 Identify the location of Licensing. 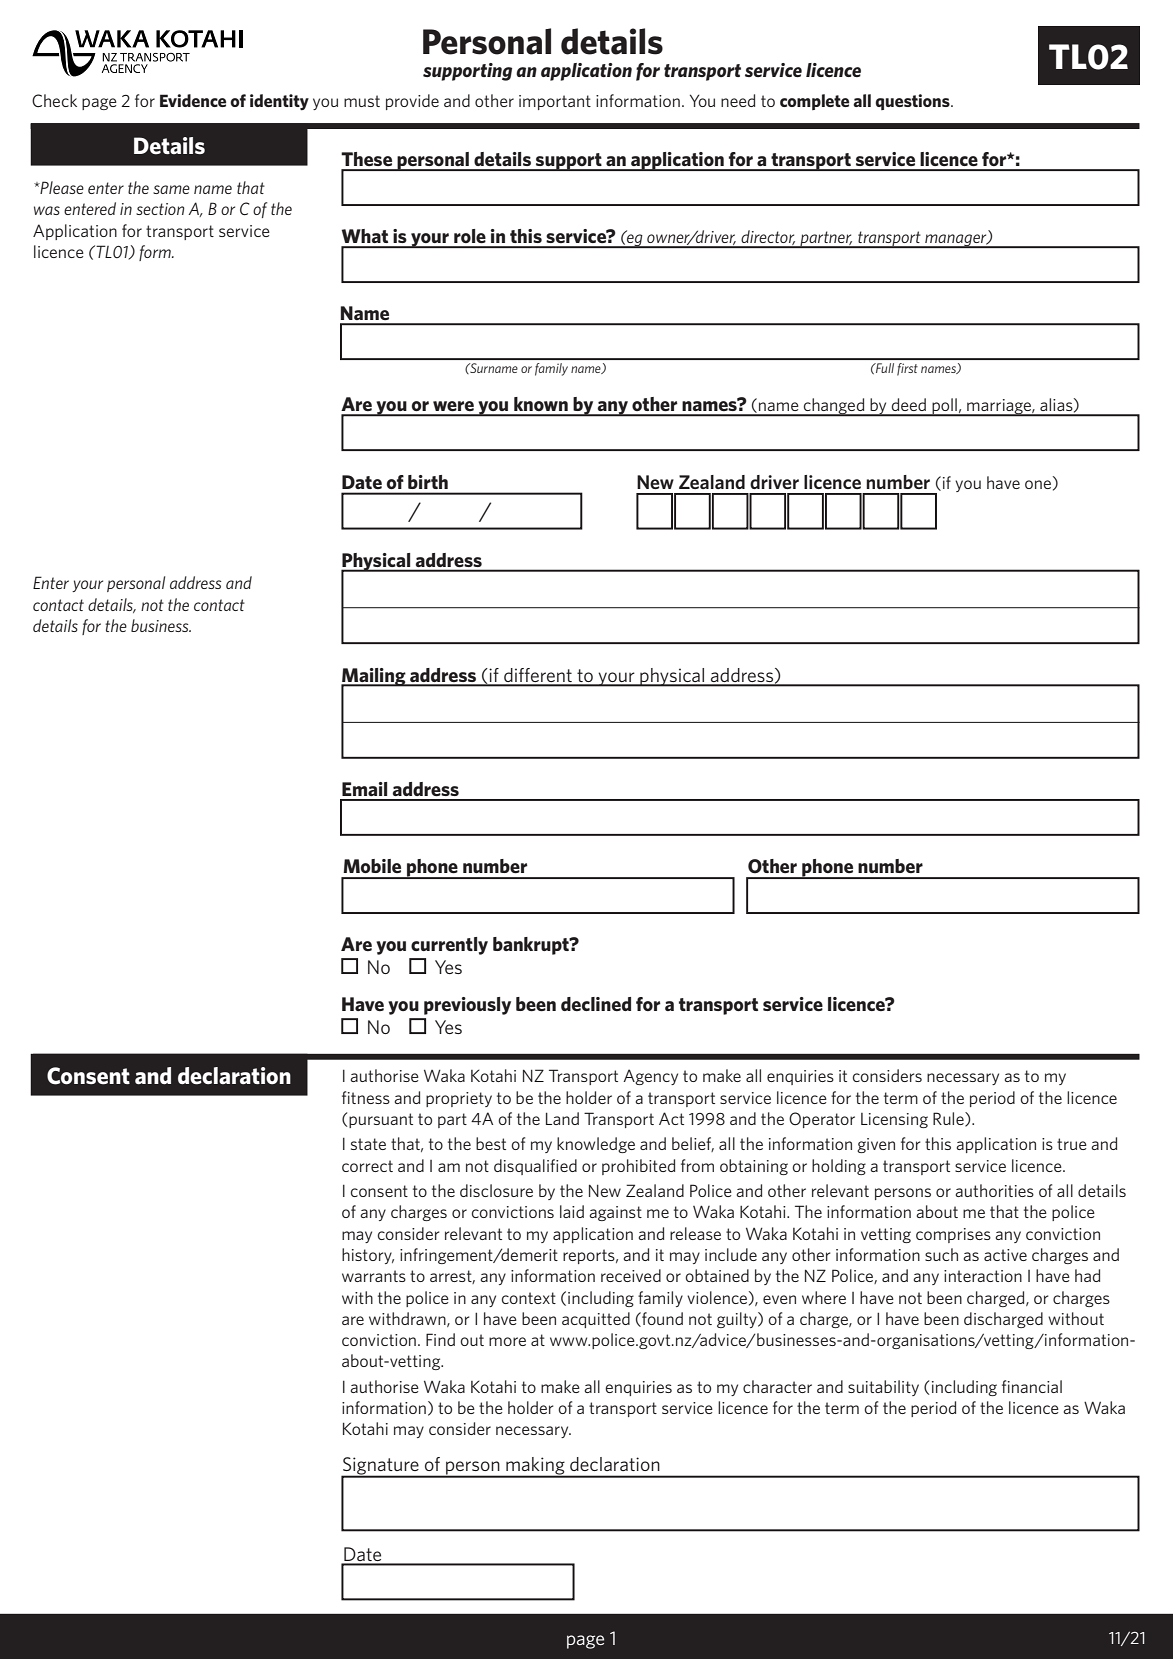
(894, 1120).
